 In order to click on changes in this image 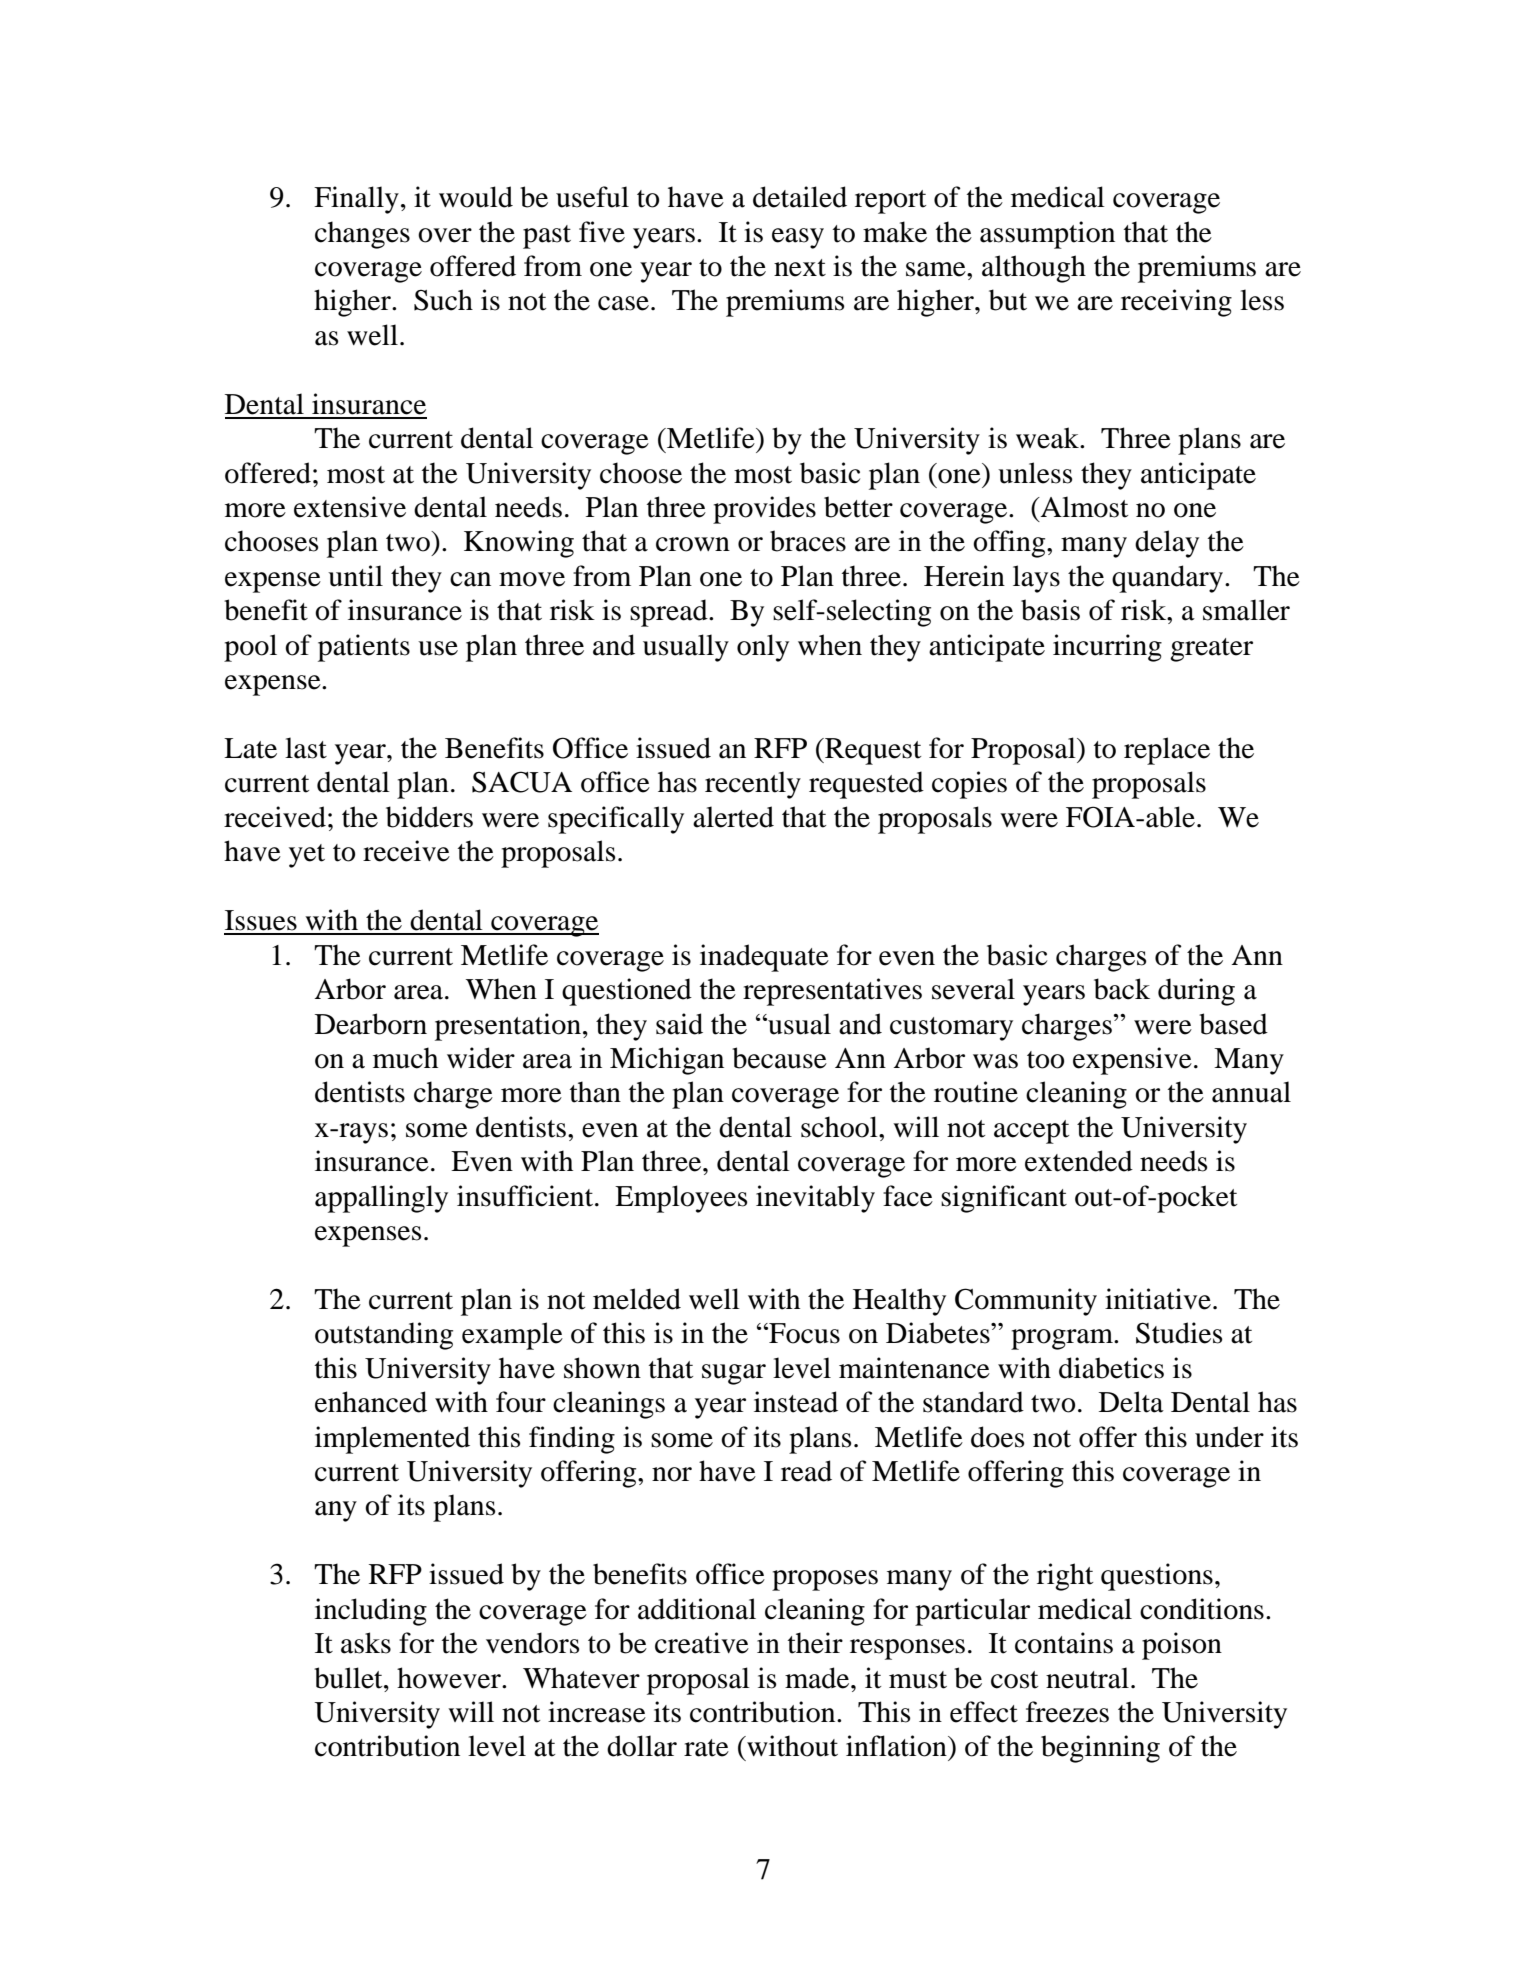, I will do `click(362, 235)`.
